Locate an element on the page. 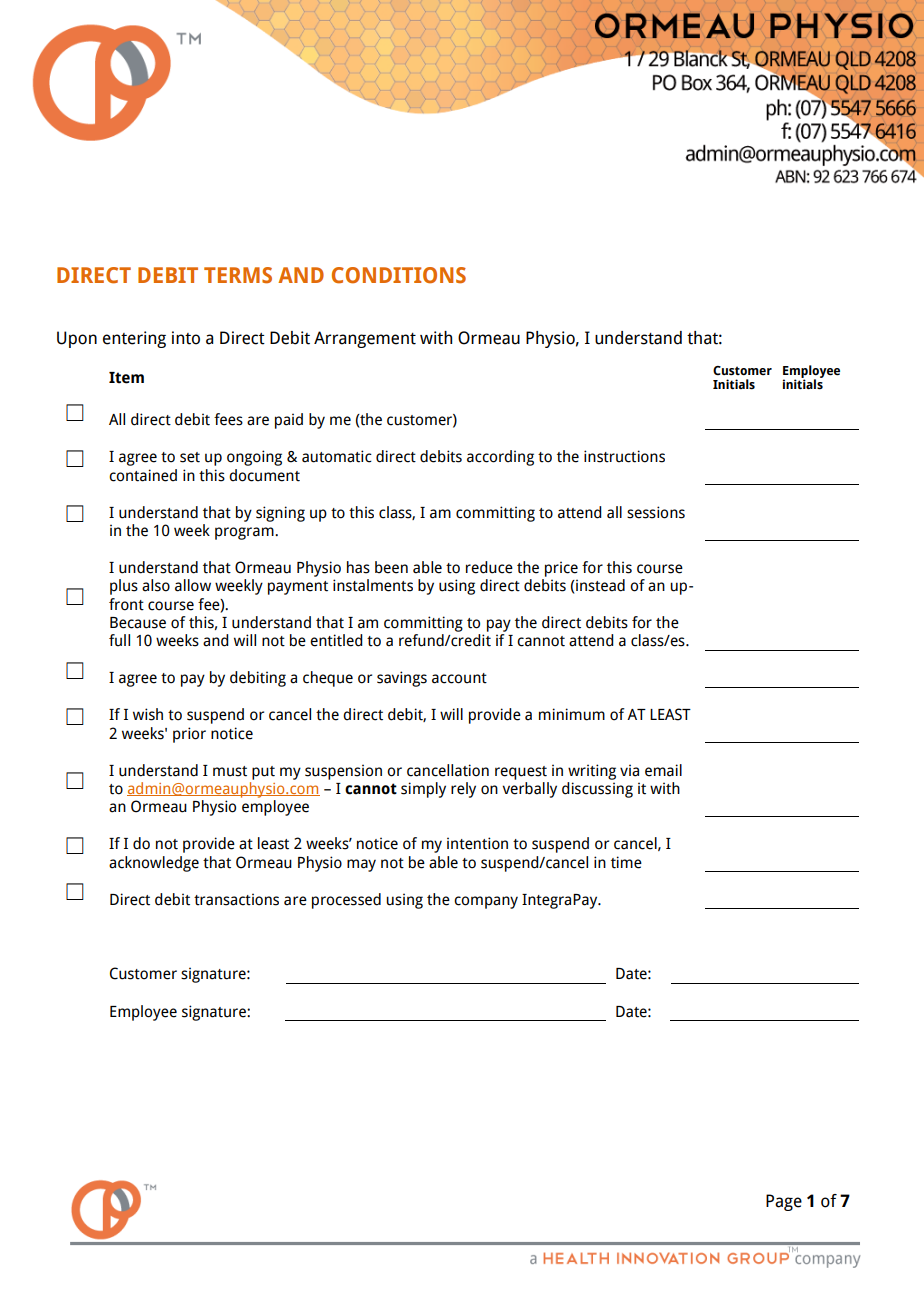 This document has width=924, height=1308. instructions is located at coordinates (624, 456).
